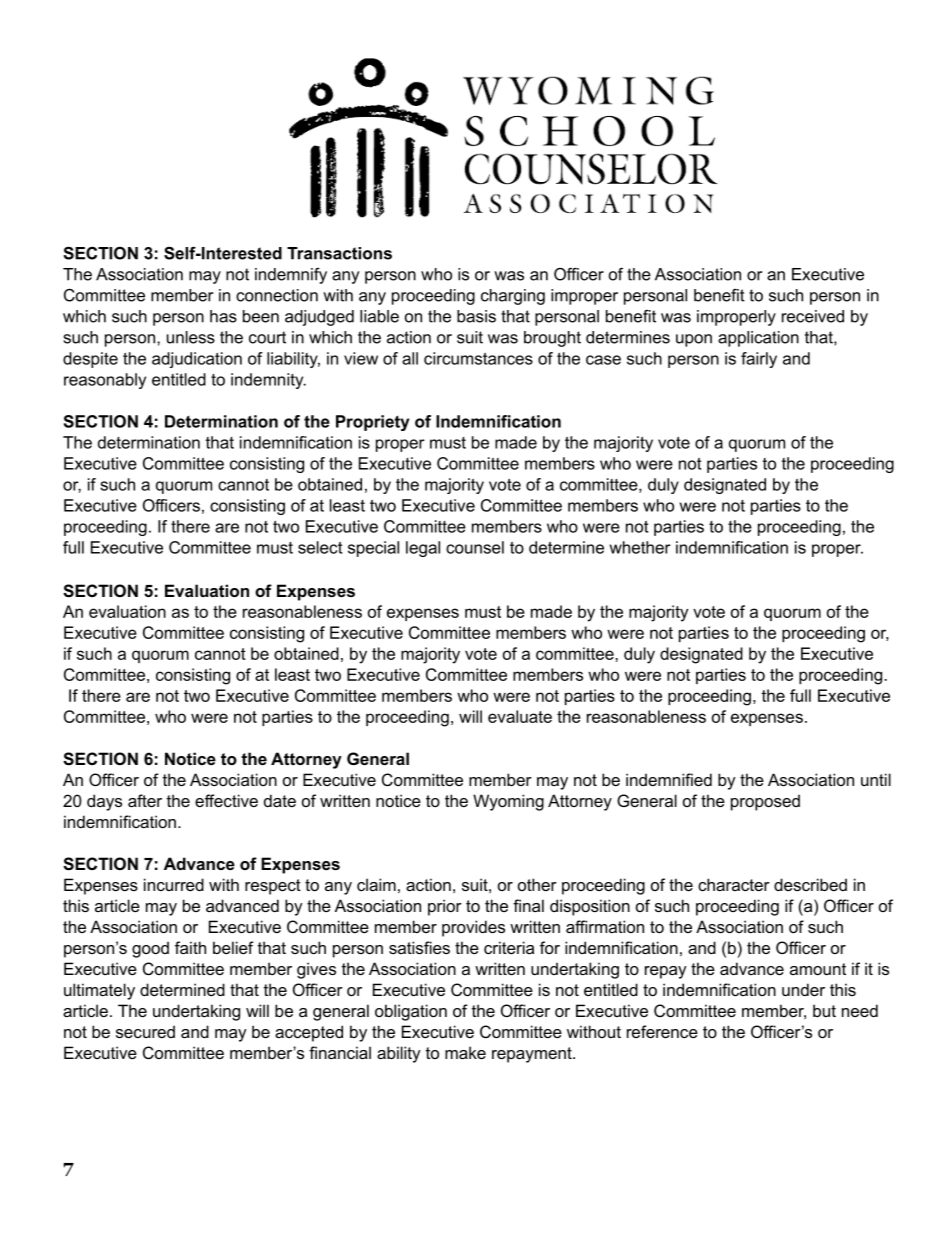 Image resolution: width=952 pixels, height=1233 pixels. What do you see at coordinates (876, 779) in the screenshot?
I see `until` at bounding box center [876, 779].
